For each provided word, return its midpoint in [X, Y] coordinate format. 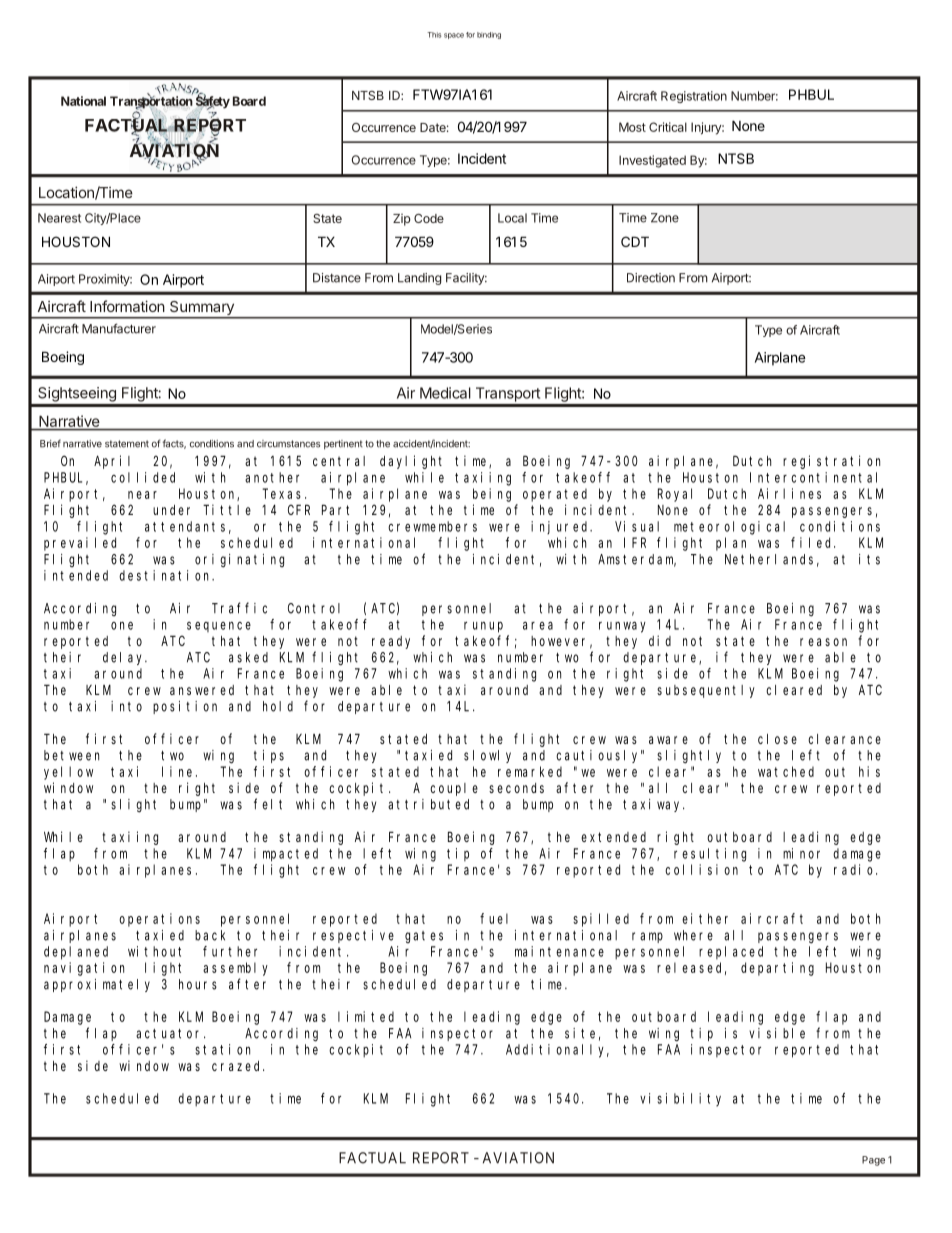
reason [823, 642]
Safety [212, 103]
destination [166, 575]
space [454, 36]
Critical [668, 127]
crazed [238, 1066]
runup [483, 627]
